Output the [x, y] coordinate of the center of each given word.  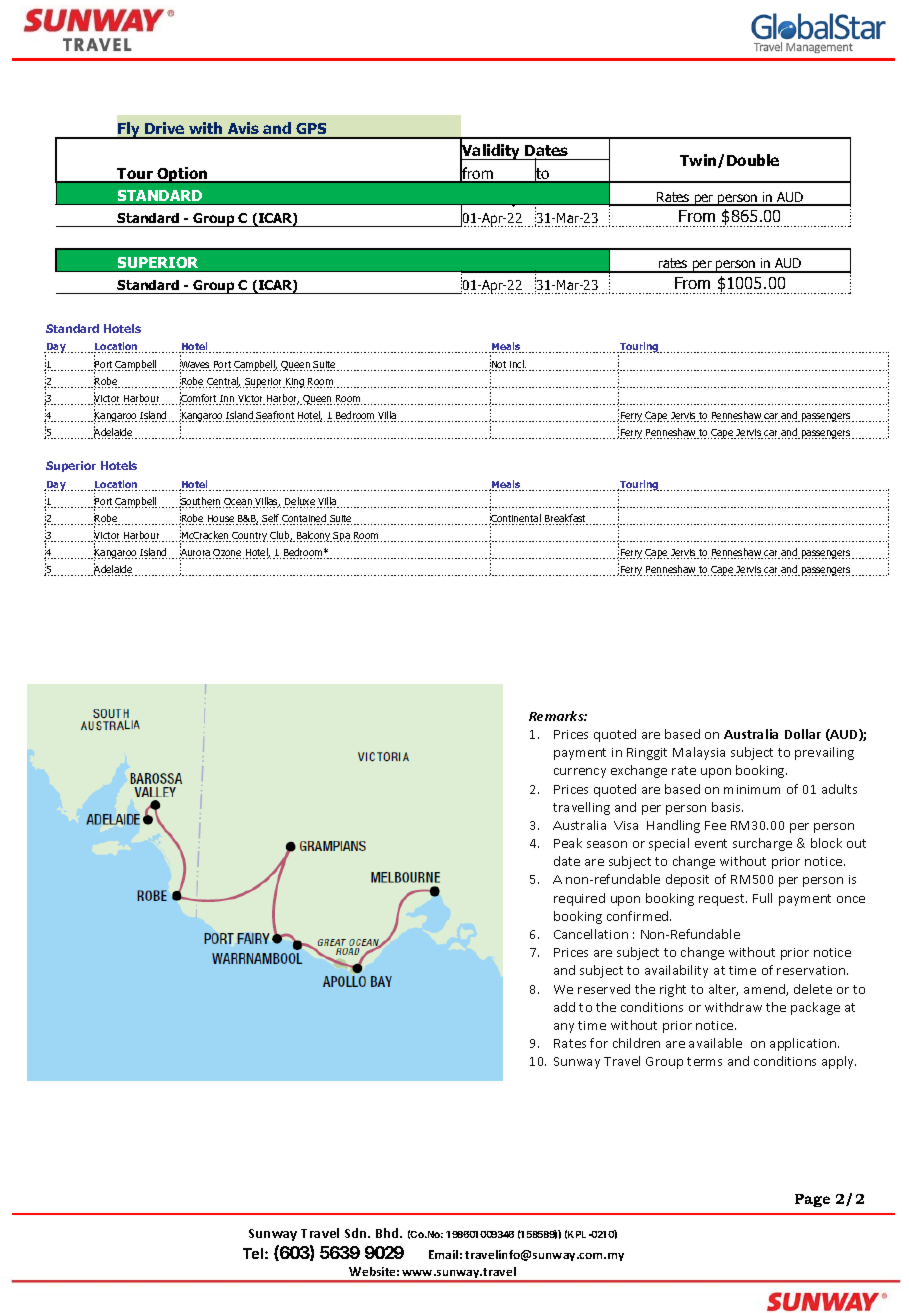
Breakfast [565, 519]
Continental [515, 519]
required [579, 899]
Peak [568, 843]
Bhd [388, 1233]
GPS [311, 130]
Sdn [357, 1233]
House [221, 520]
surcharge [762, 844]
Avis [244, 130]
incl [518, 365]
